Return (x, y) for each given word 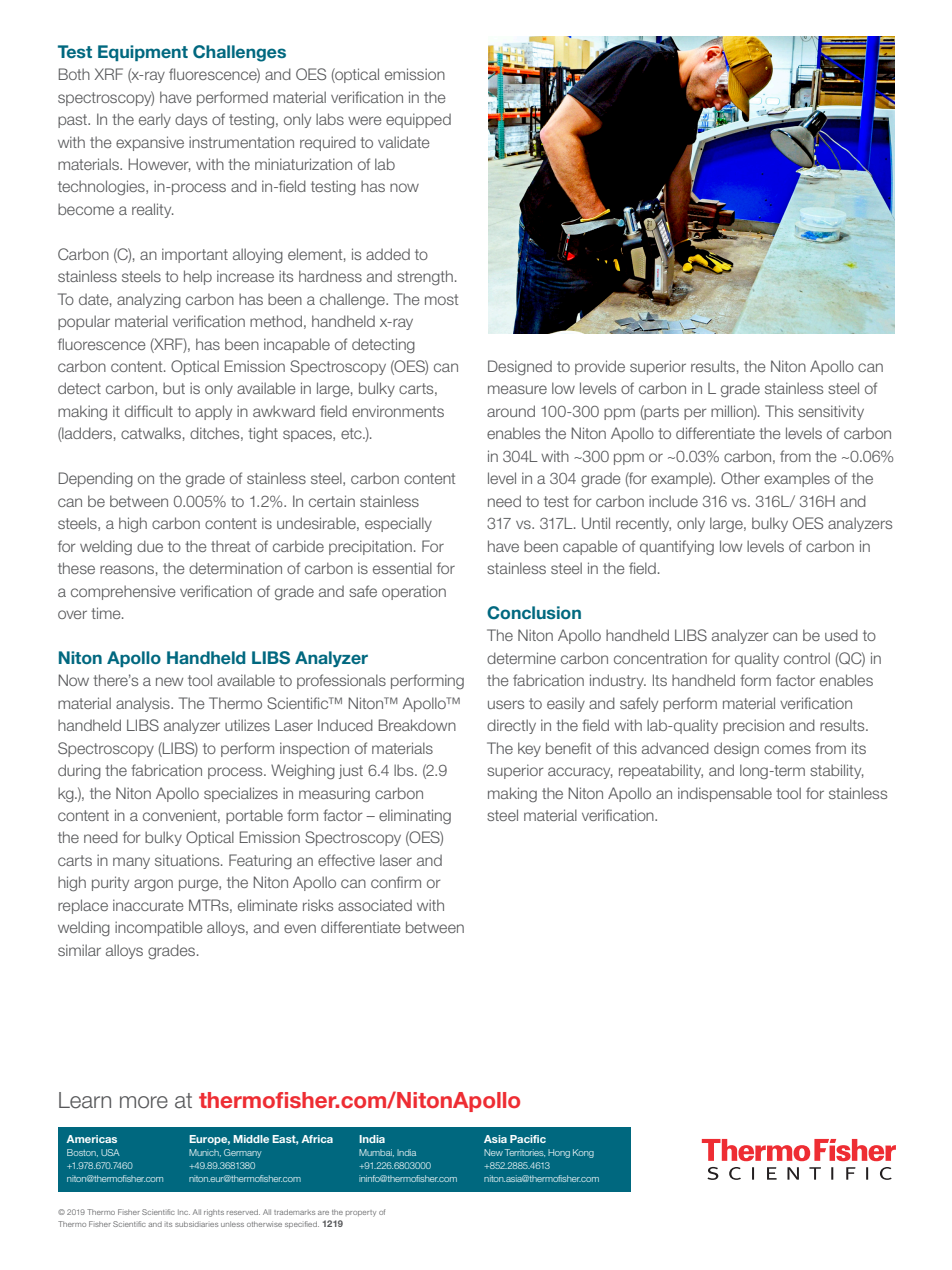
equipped (418, 120)
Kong (583, 1153)
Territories (525, 1153)
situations (188, 860)
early (155, 120)
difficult (149, 411)
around (511, 411)
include (673, 501)
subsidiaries (196, 1224)
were (365, 120)
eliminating (415, 816)
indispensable (725, 794)
